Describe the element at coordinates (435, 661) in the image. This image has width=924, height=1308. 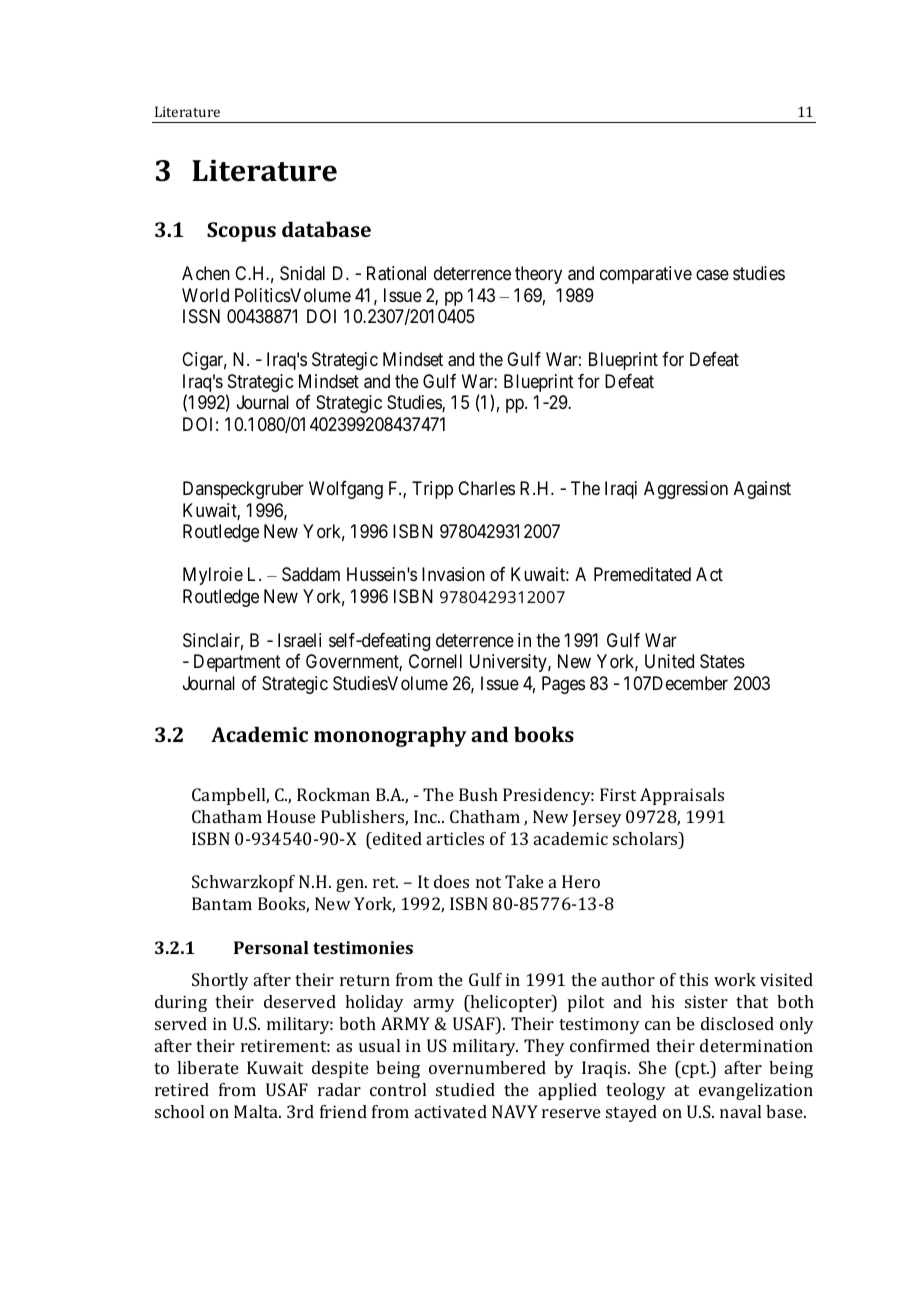
I see `Cornell` at that location.
